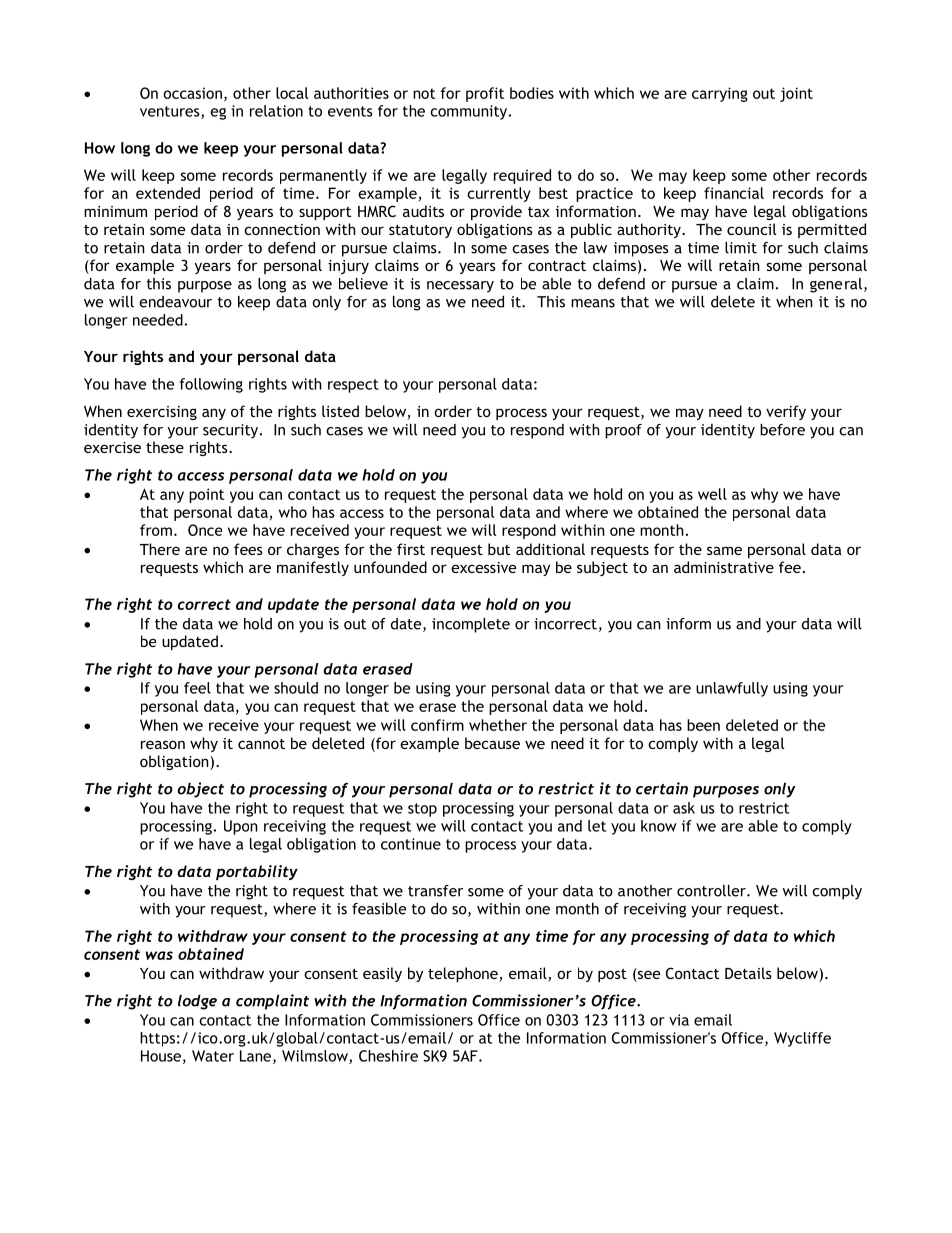 The image size is (952, 1233). Describe the element at coordinates (485, 94) in the screenshot. I see `profit` at that location.
